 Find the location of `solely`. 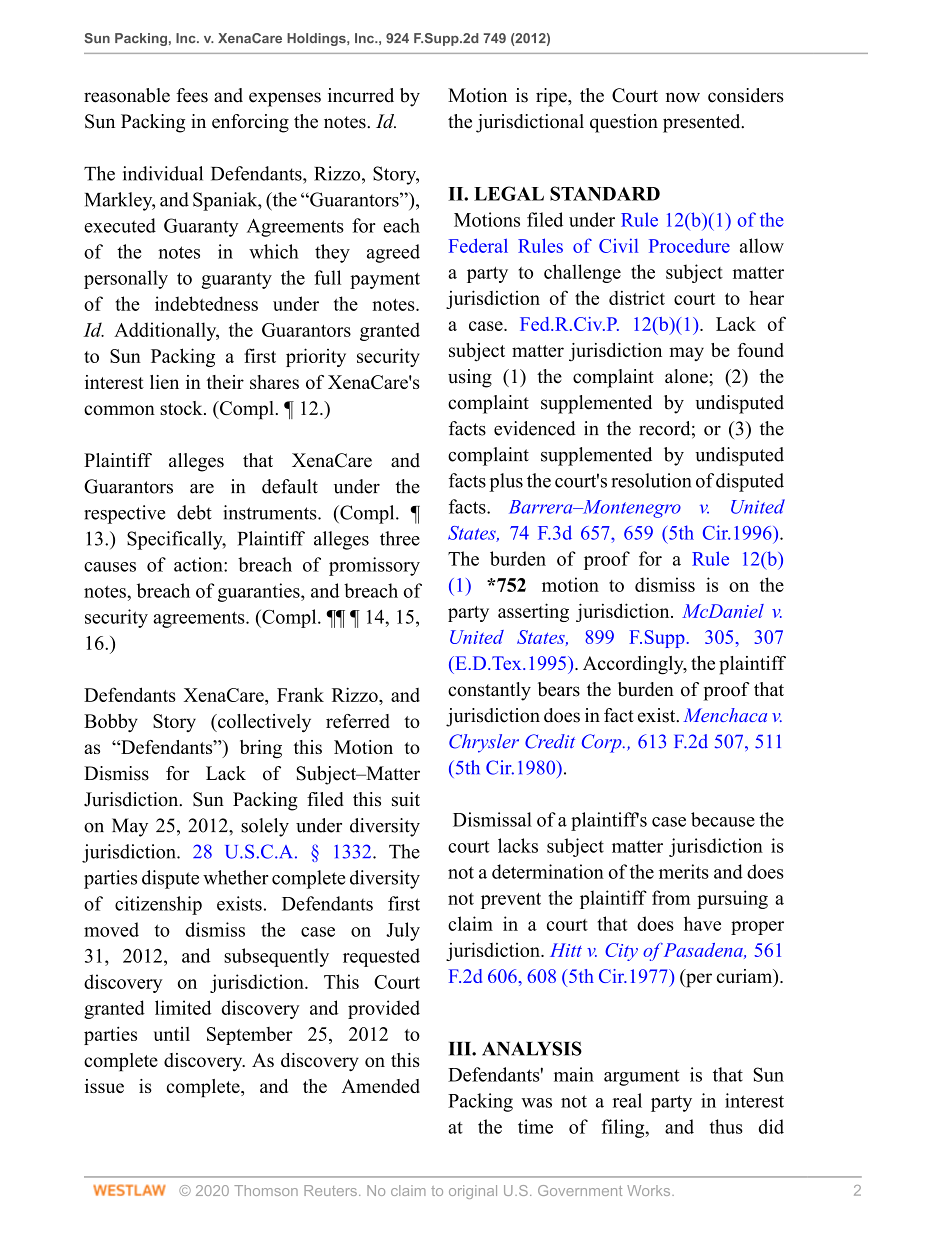

solely is located at coordinates (265, 827).
